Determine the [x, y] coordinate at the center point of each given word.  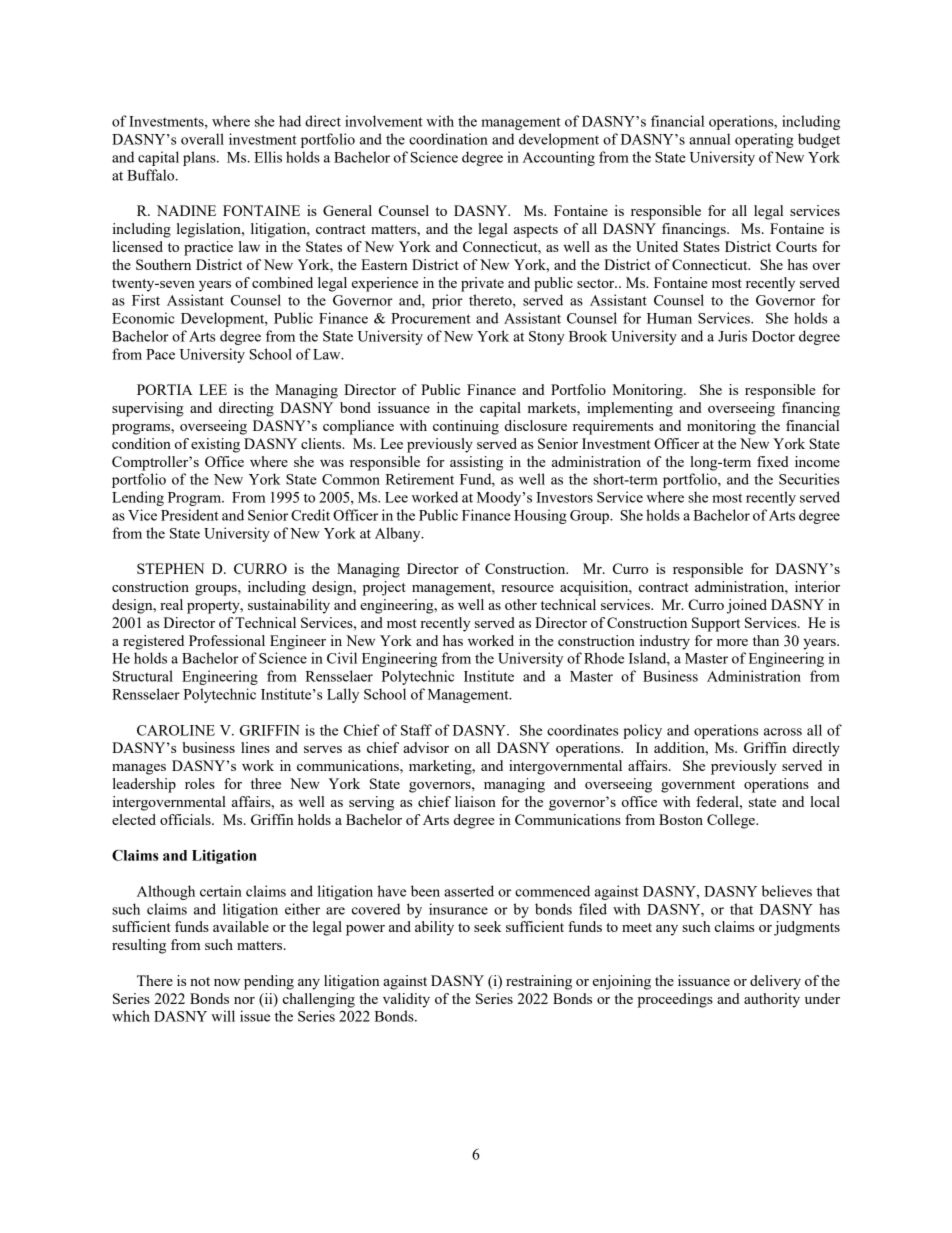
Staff [416, 730]
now [227, 982]
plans [200, 158]
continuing [466, 427]
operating [764, 140]
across [783, 732]
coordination [448, 139]
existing [215, 445]
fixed [773, 461]
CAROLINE [176, 730]
